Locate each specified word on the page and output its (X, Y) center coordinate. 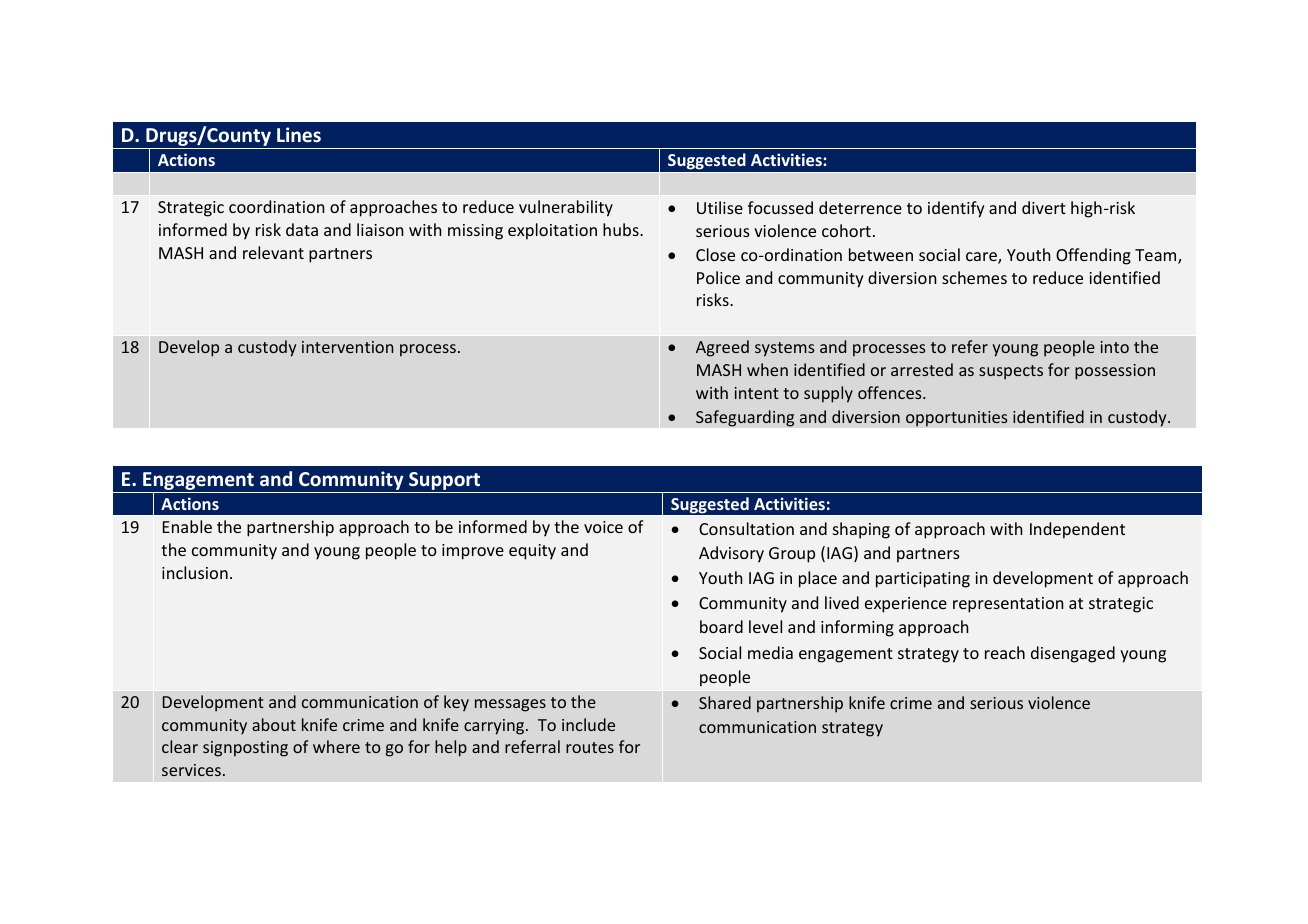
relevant (273, 252)
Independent (1077, 530)
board (721, 626)
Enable (187, 526)
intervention (347, 347)
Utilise (720, 207)
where (336, 746)
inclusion (195, 572)
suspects (1011, 372)
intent (757, 393)
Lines (299, 135)
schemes (974, 277)
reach (1005, 652)
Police (718, 277)
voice (603, 527)
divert (1044, 207)
